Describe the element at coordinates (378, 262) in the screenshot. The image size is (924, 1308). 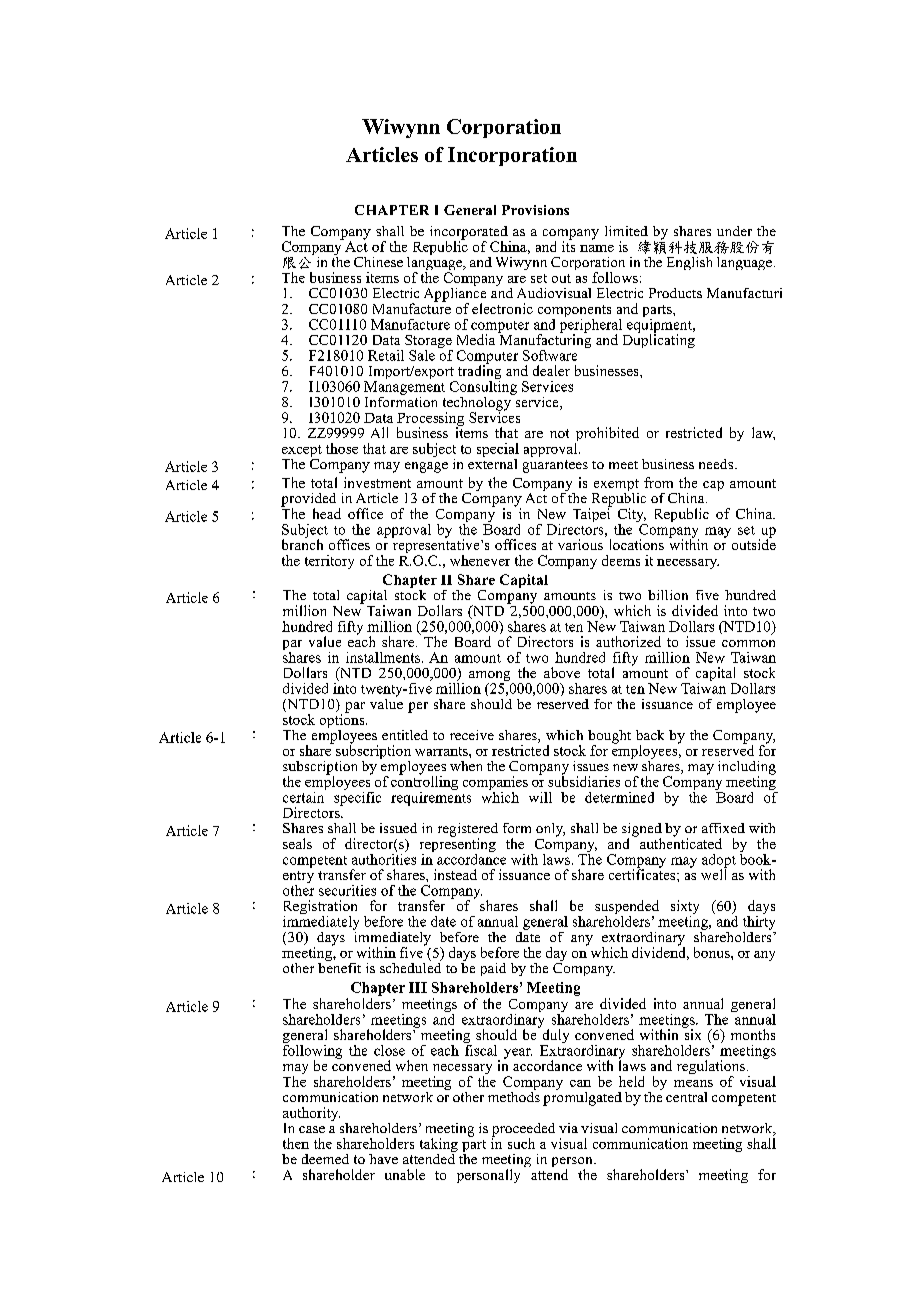
I see `Chinese` at that location.
